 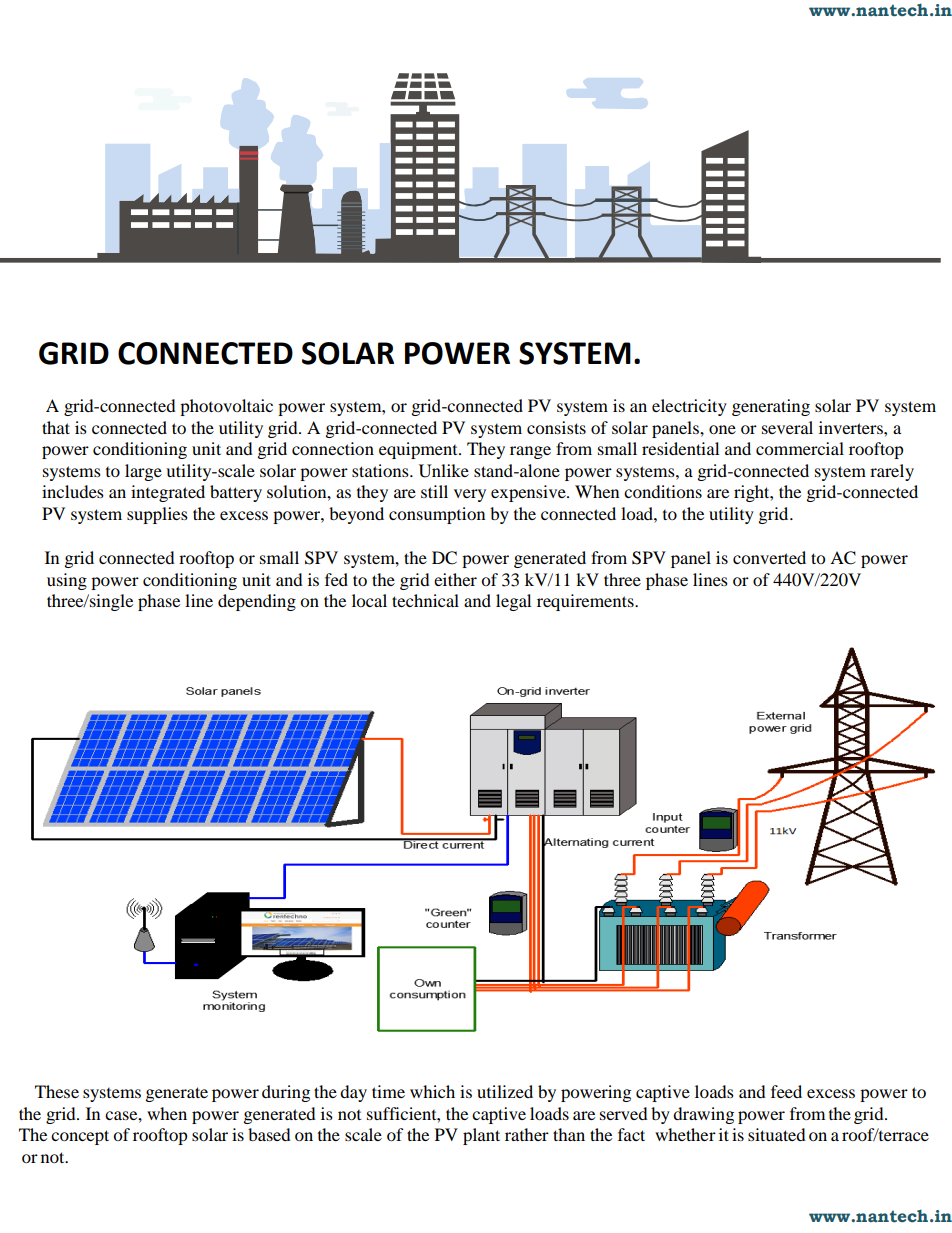 I want to click on during, so click(x=286, y=1093).
